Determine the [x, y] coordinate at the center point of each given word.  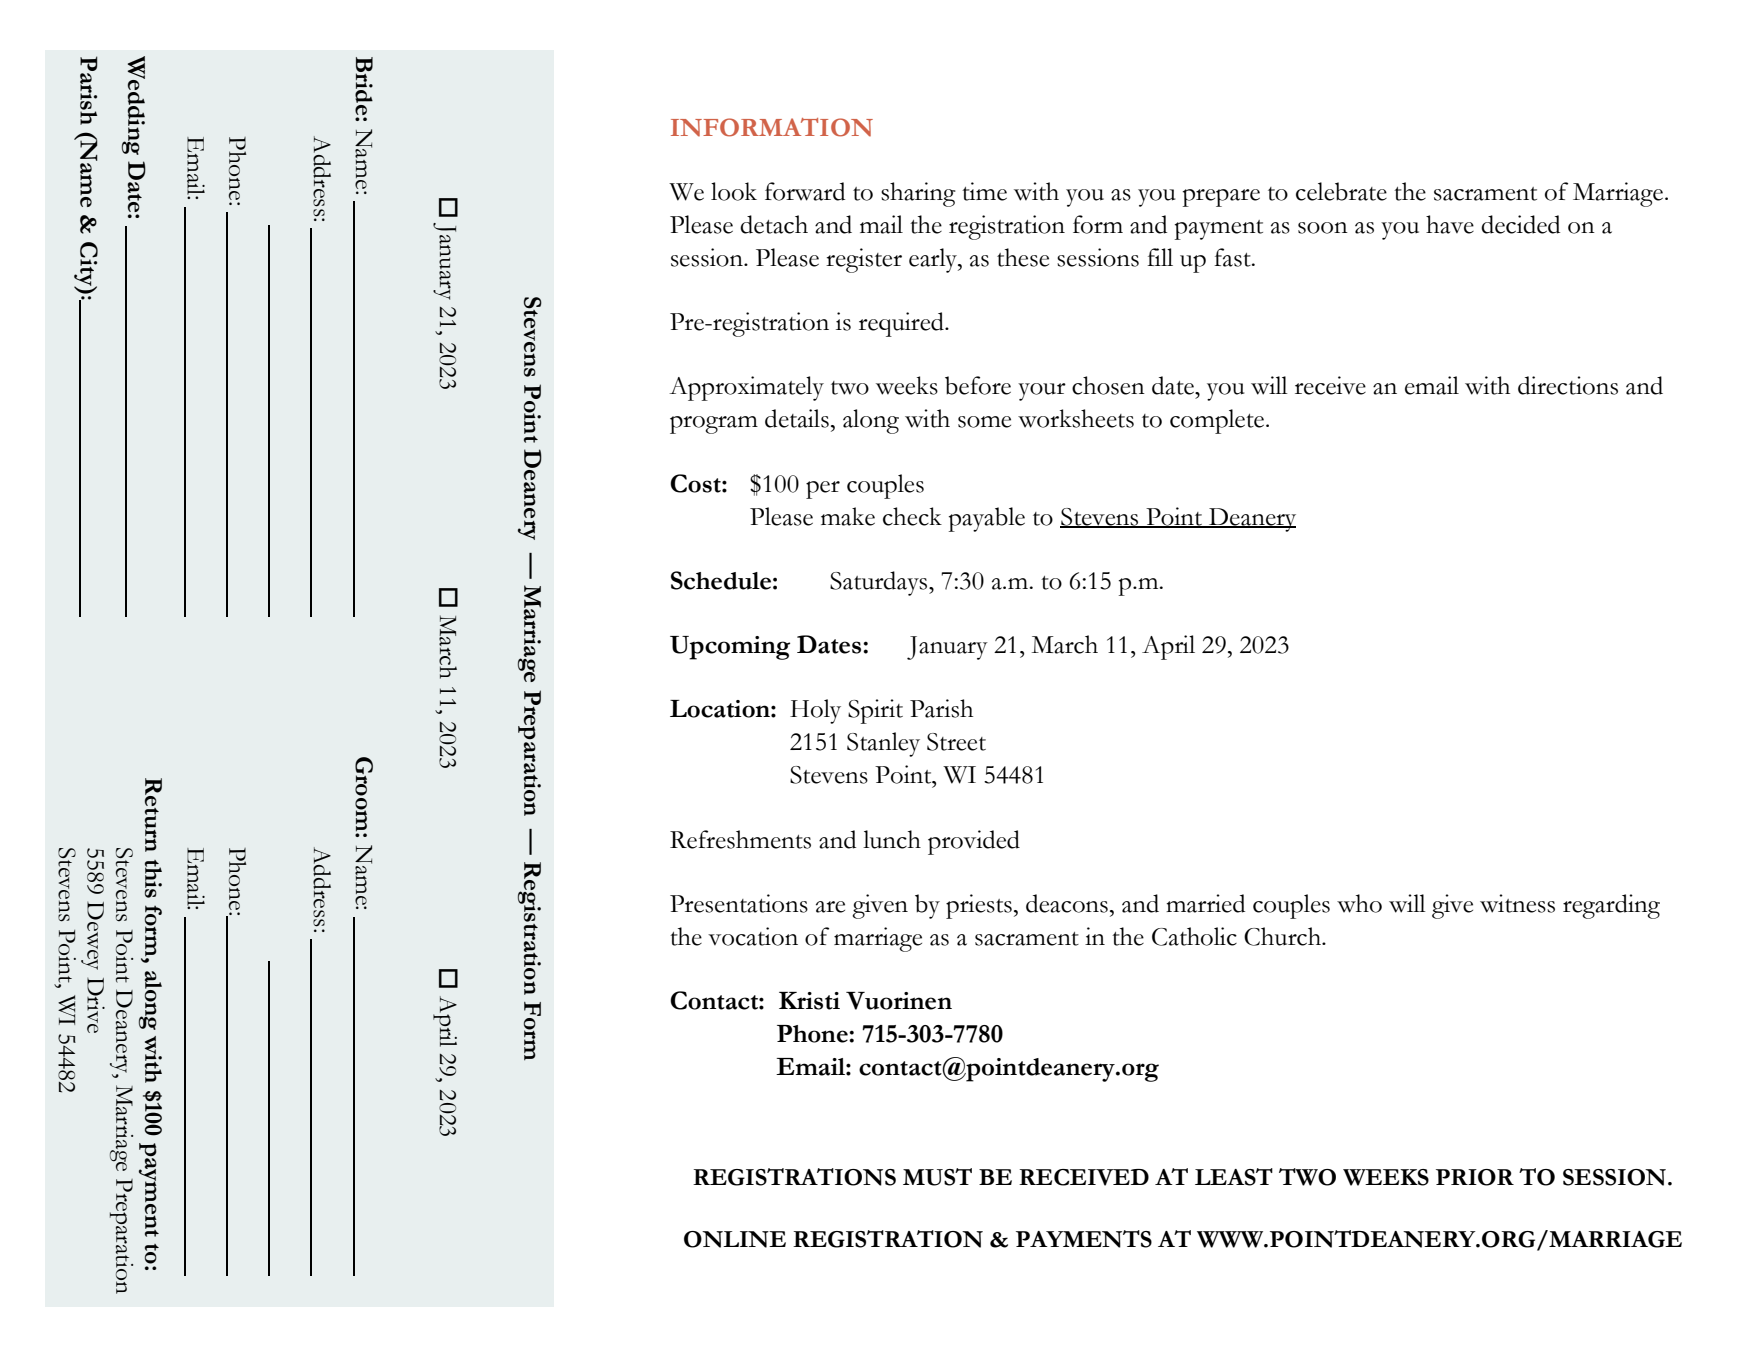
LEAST [1234, 1177]
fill [1160, 257]
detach [774, 224]
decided [1520, 224]
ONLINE [735, 1239]
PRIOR [1475, 1177]
